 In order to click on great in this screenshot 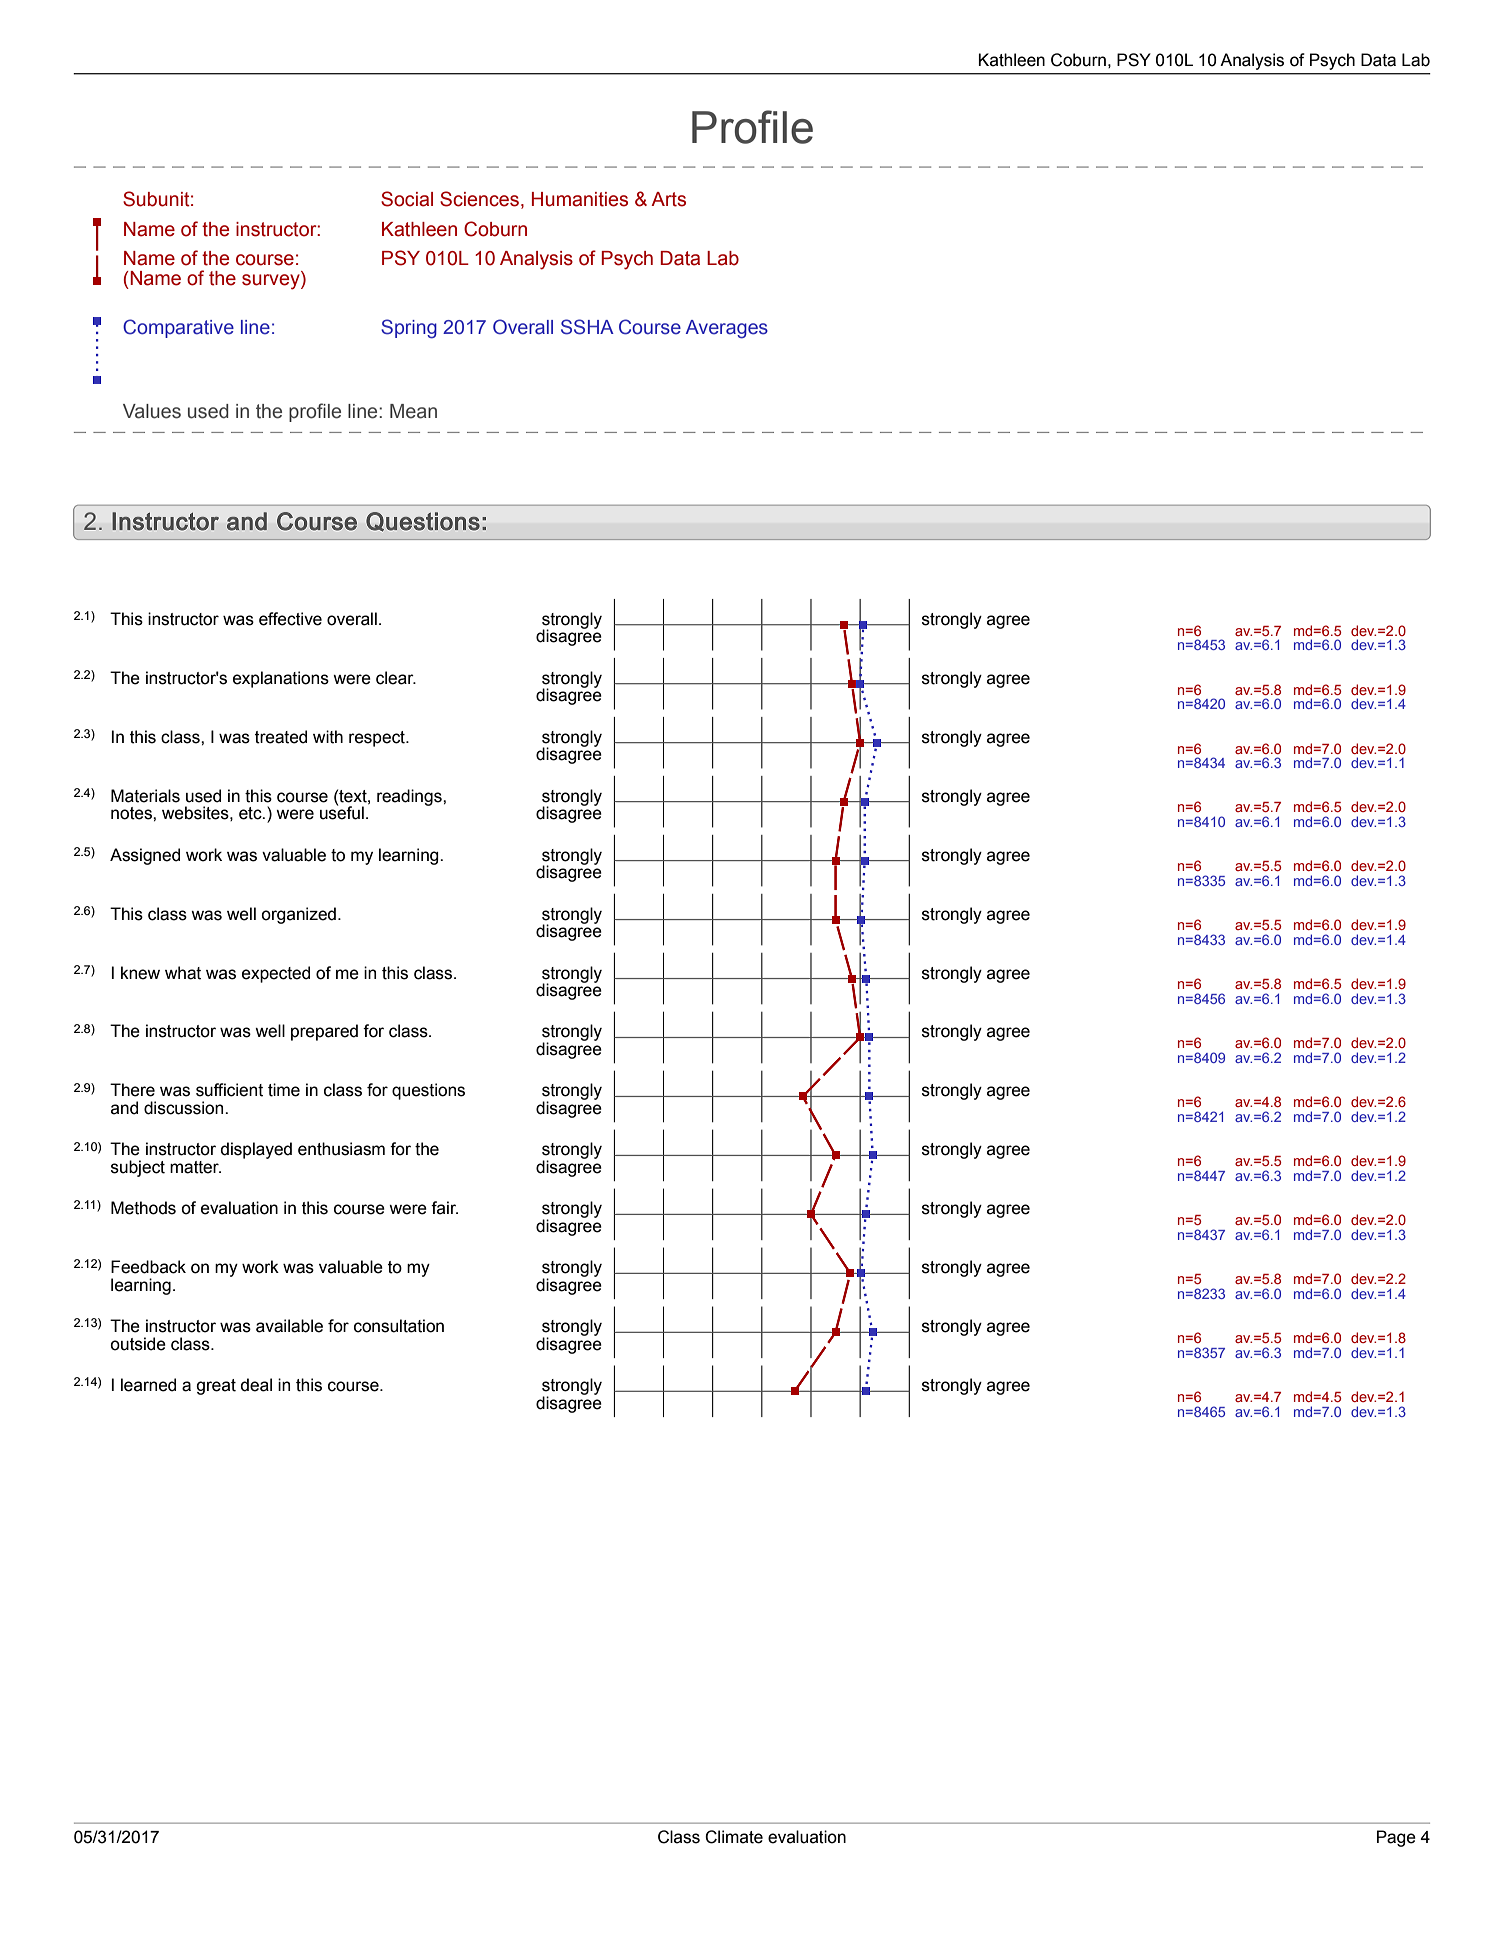, I will do `click(216, 1387)`.
